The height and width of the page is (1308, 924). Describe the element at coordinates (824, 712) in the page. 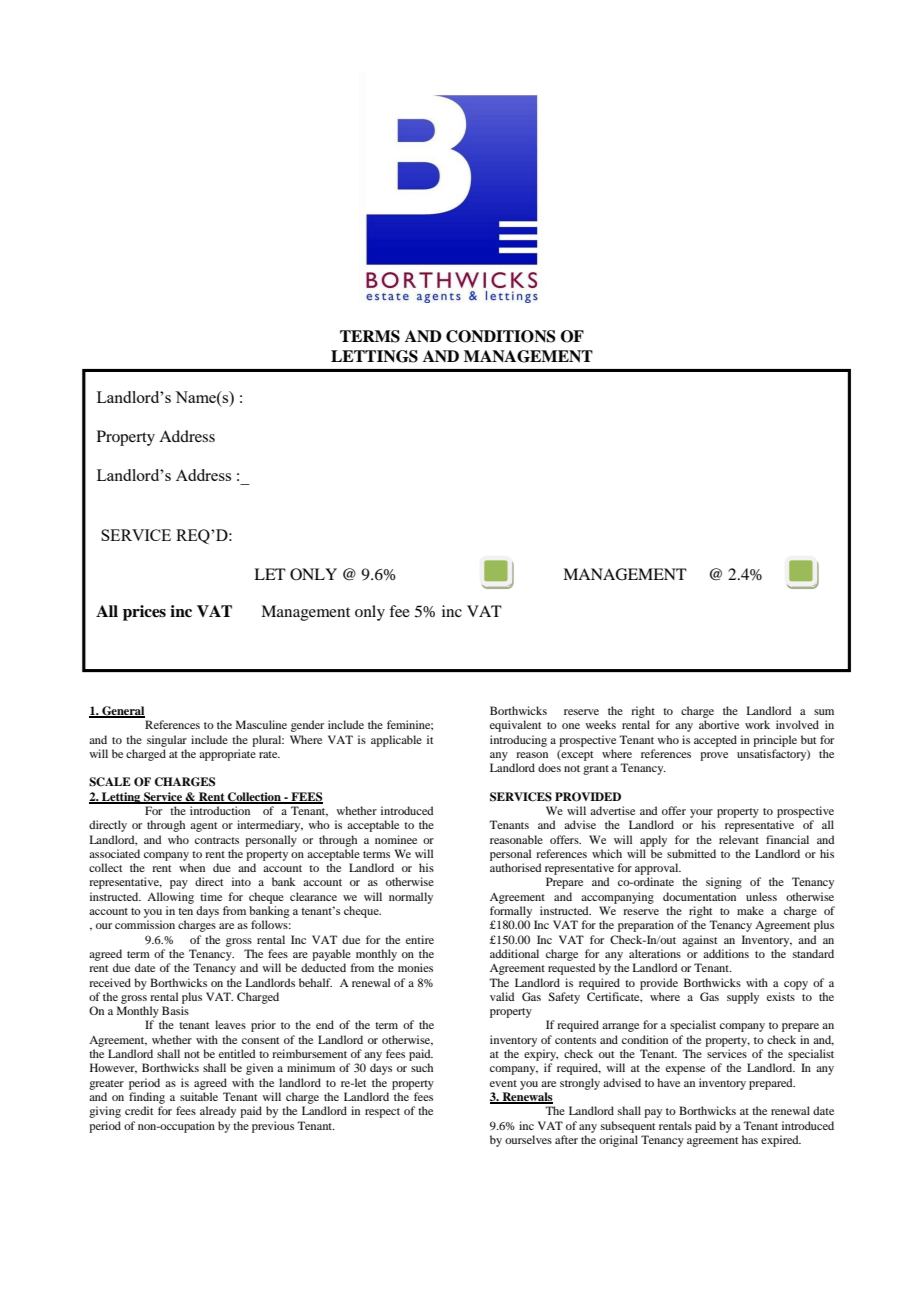

I see `sum` at that location.
